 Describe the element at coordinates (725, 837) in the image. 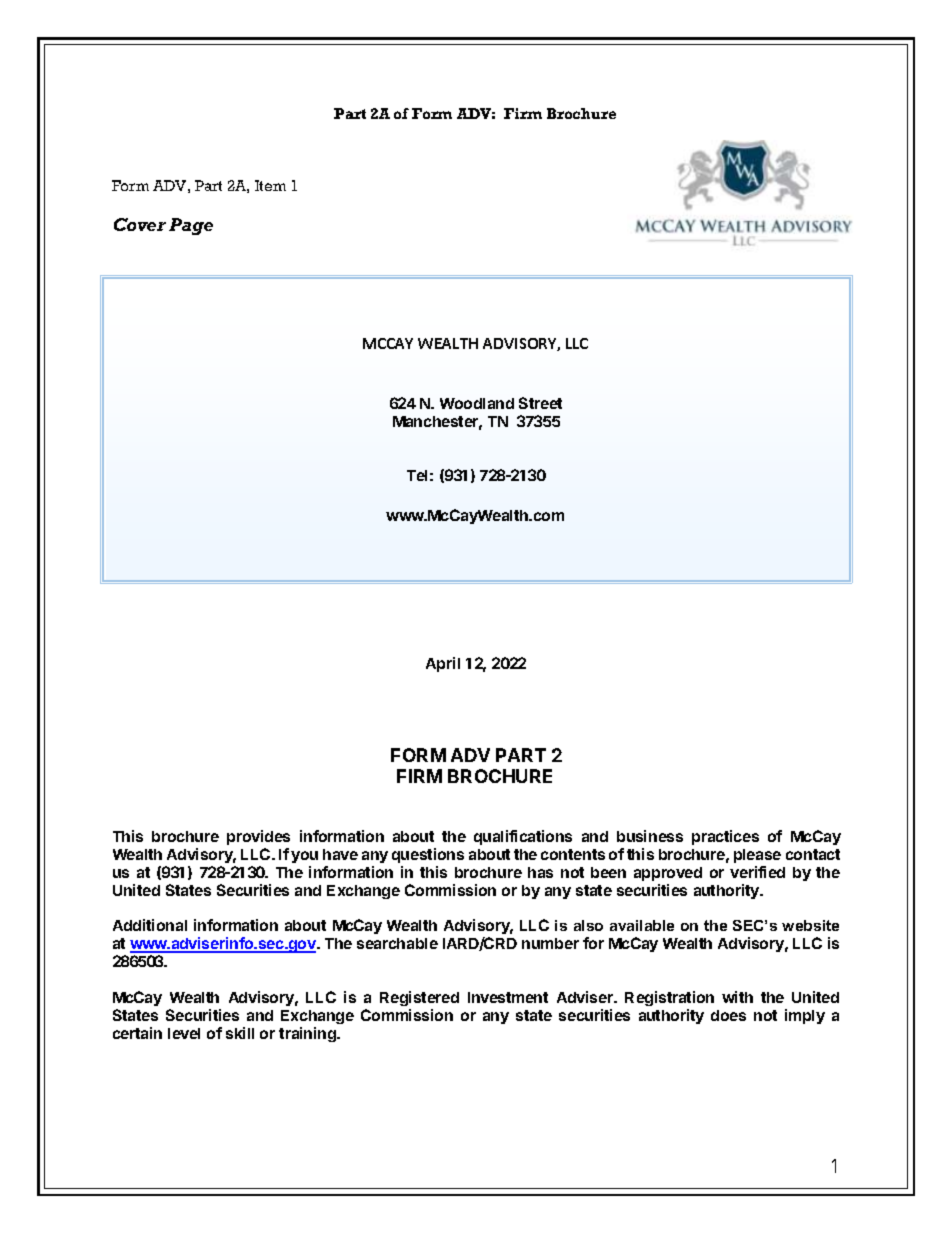

I see `practices` at that location.
